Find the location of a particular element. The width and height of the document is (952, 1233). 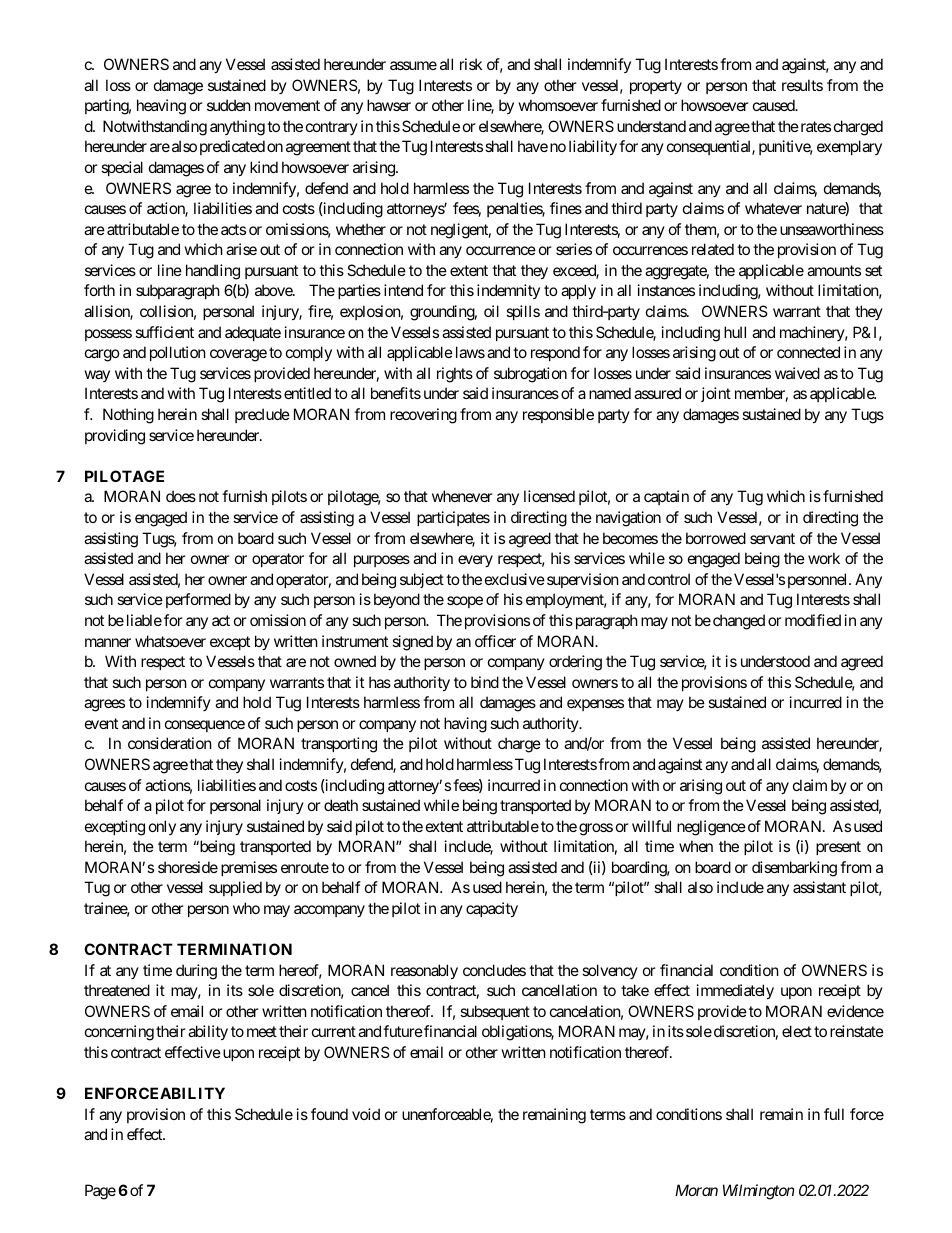

results is located at coordinates (802, 85).
